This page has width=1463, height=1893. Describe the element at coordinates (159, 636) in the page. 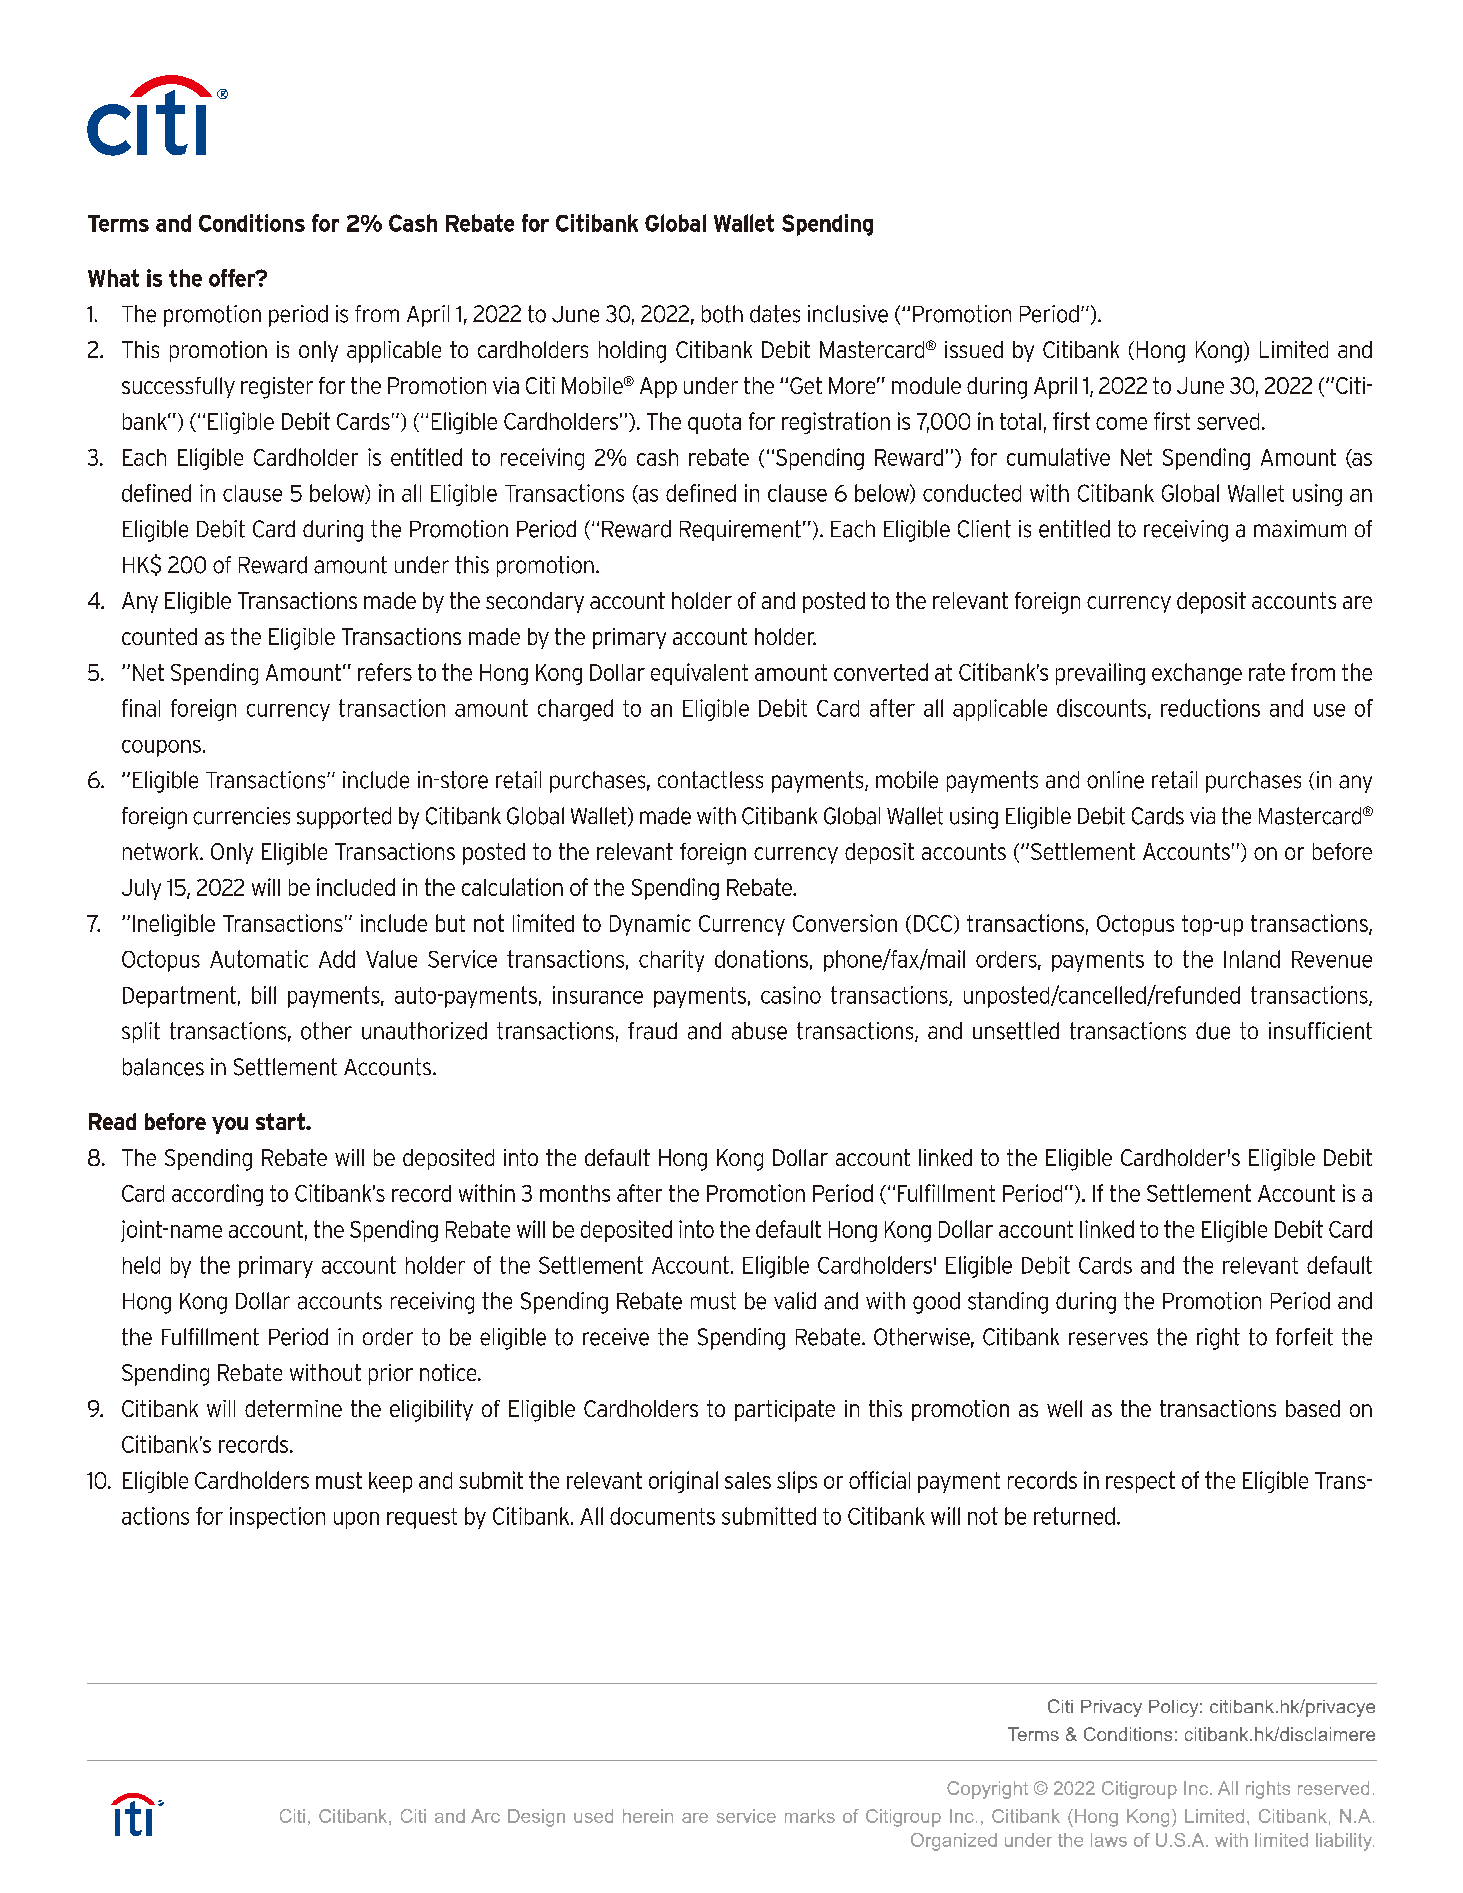

I see `counted` at that location.
